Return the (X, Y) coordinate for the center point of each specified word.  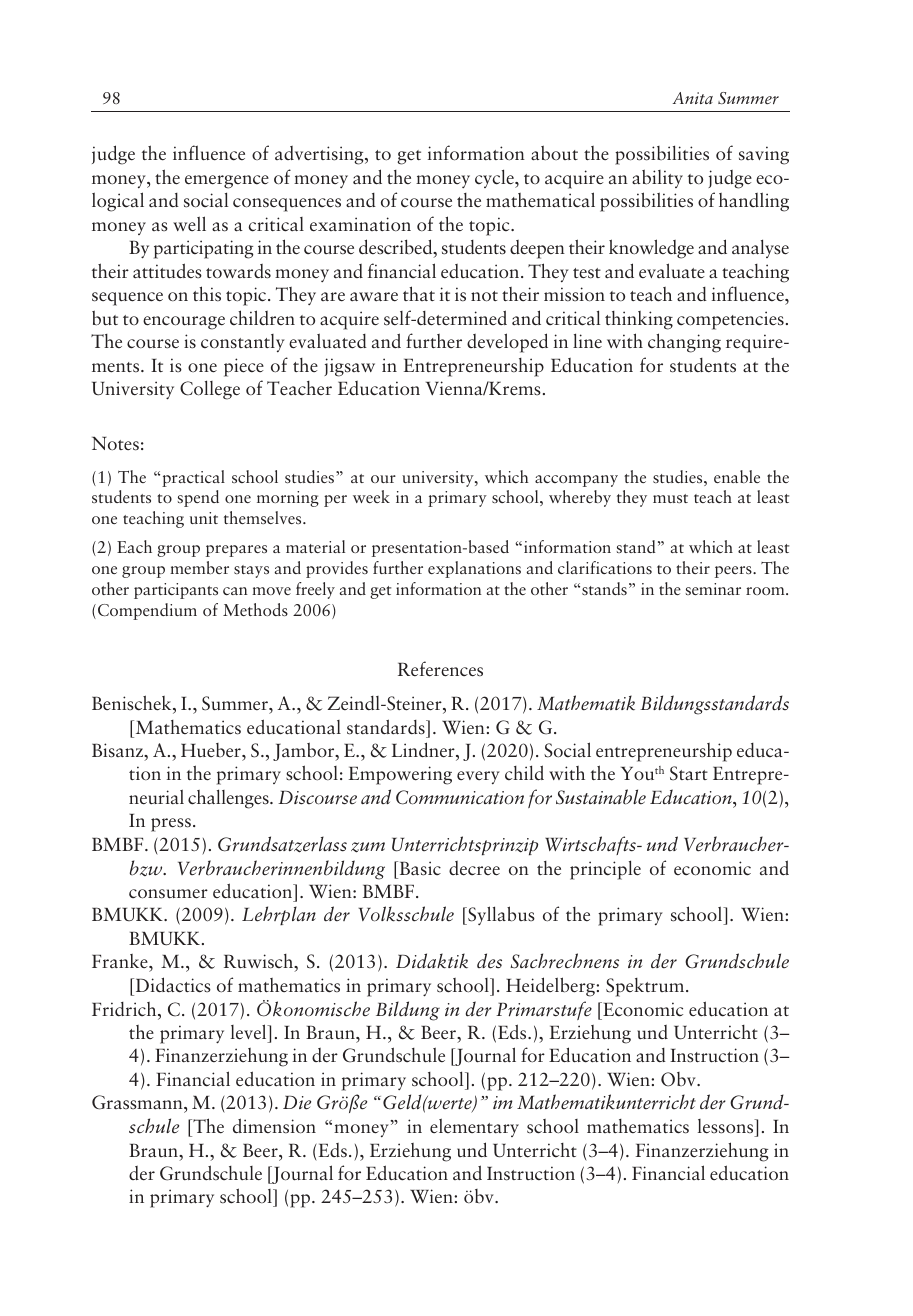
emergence (227, 182)
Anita (693, 98)
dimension (274, 1126)
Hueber (212, 750)
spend (198, 498)
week (371, 496)
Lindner (424, 750)
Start (689, 773)
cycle (495, 178)
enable (737, 476)
